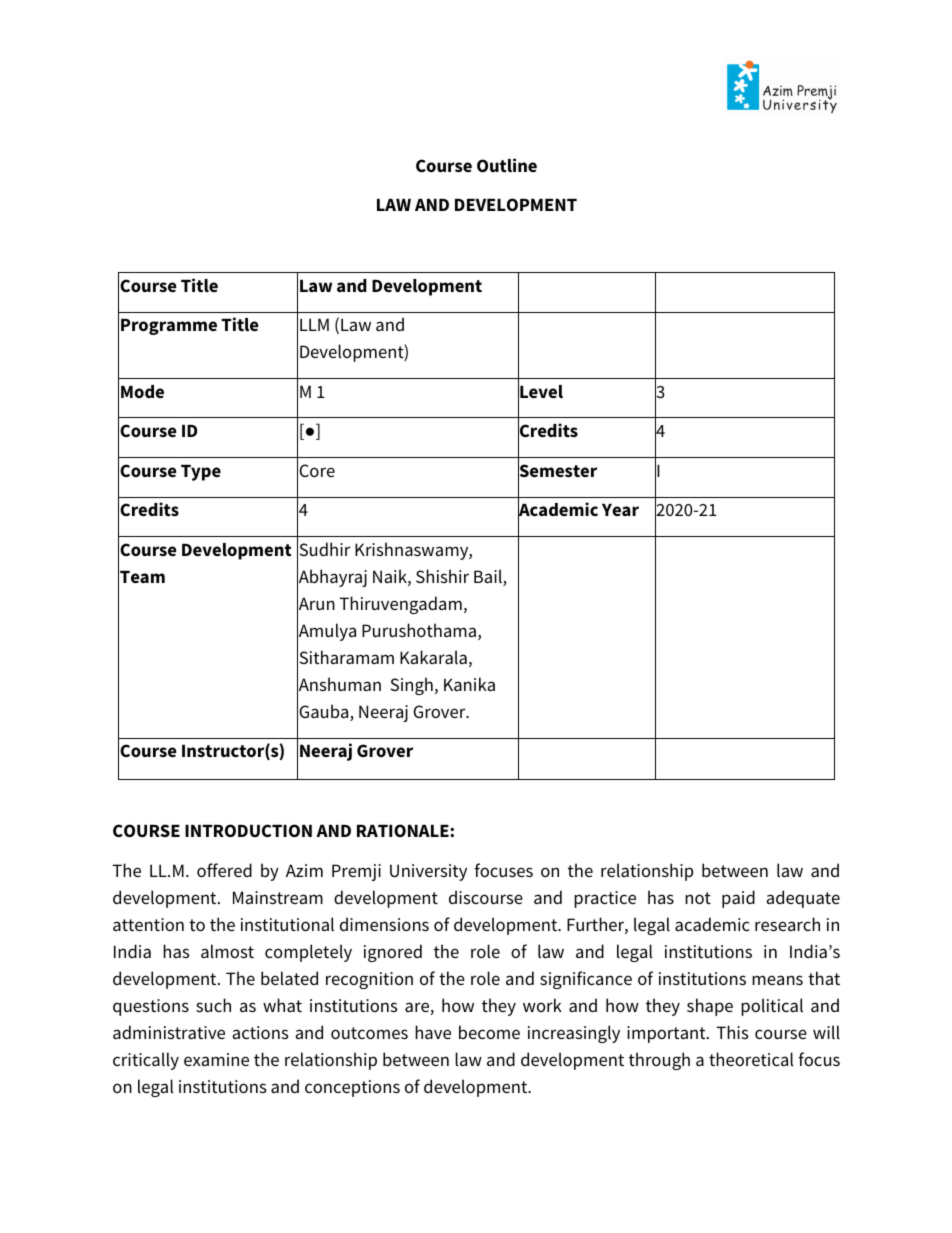 The width and height of the screenshot is (952, 1233). What do you see at coordinates (489, 1032) in the screenshot?
I see `become` at bounding box center [489, 1032].
